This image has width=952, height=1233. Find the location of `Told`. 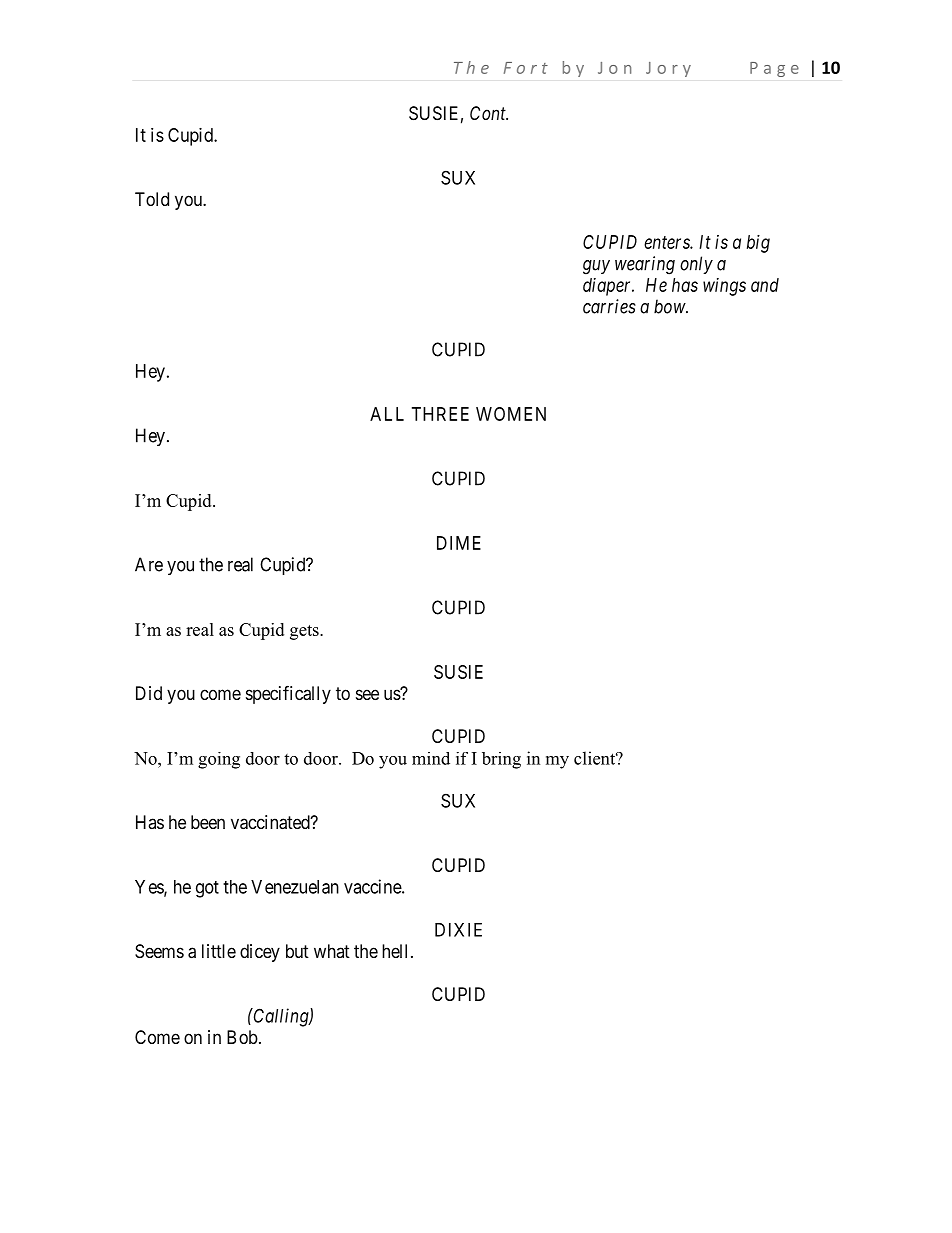

Told is located at coordinates (152, 199).
